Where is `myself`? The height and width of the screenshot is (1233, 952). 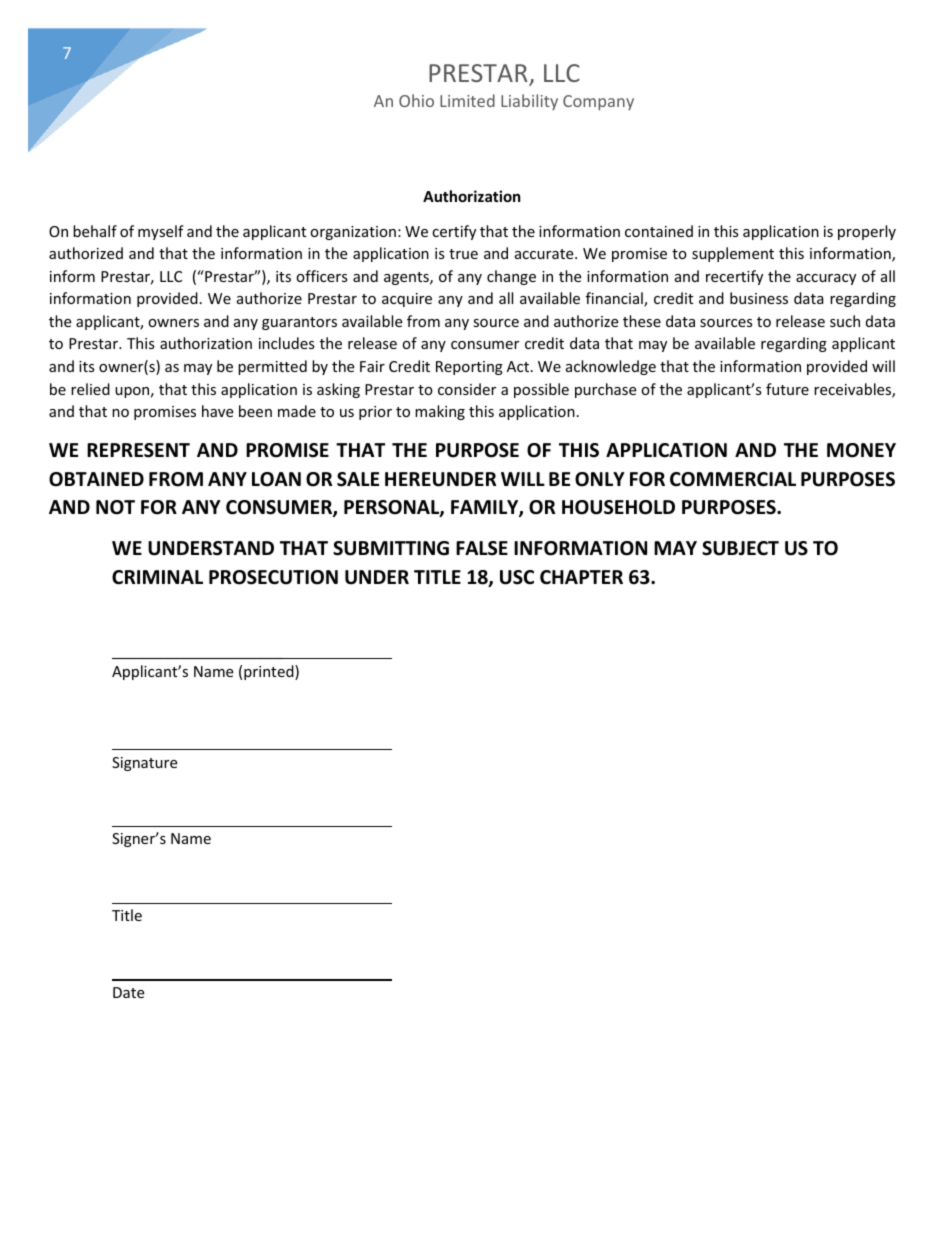 myself is located at coordinates (161, 232).
